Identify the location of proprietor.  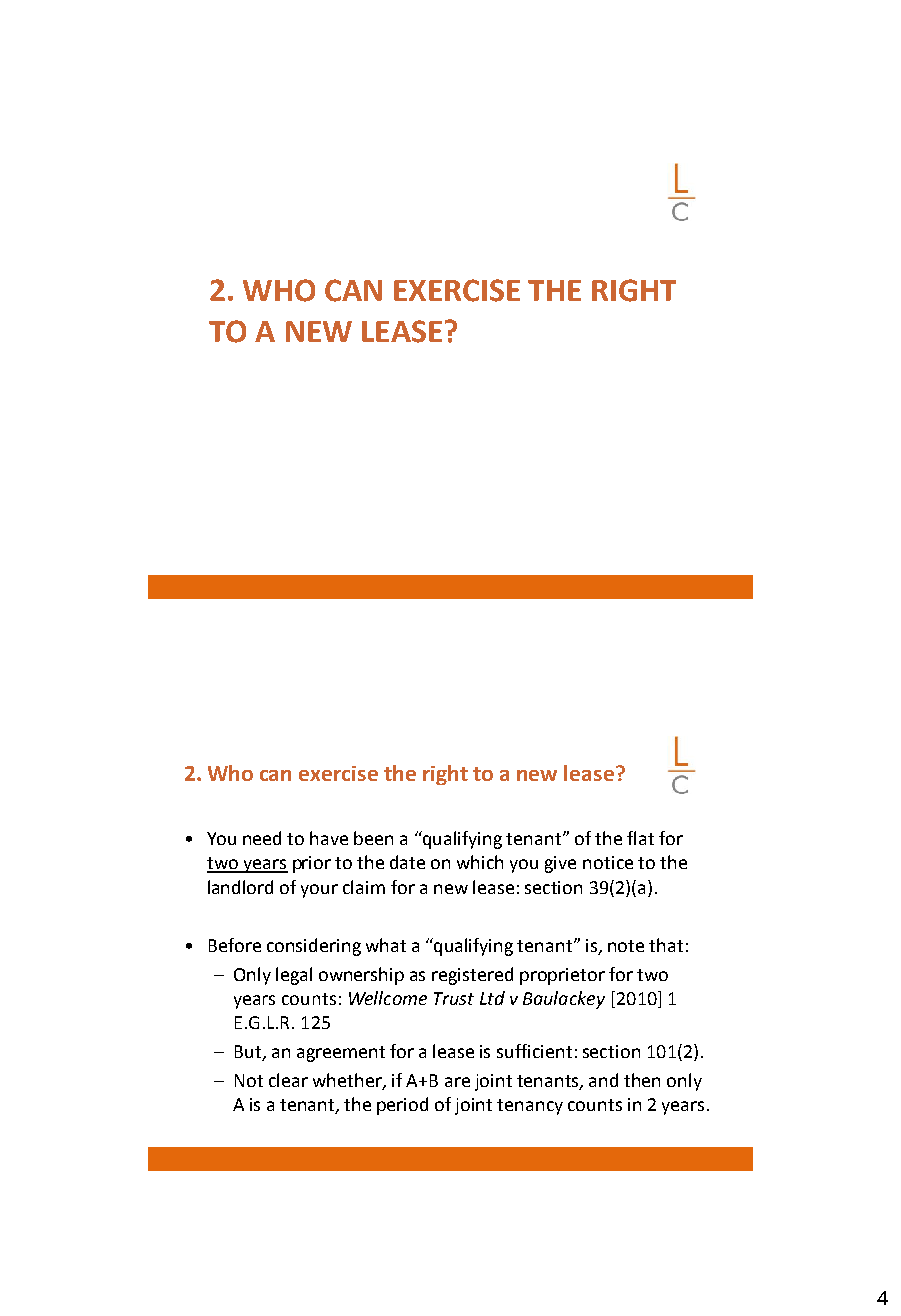
(562, 976).
